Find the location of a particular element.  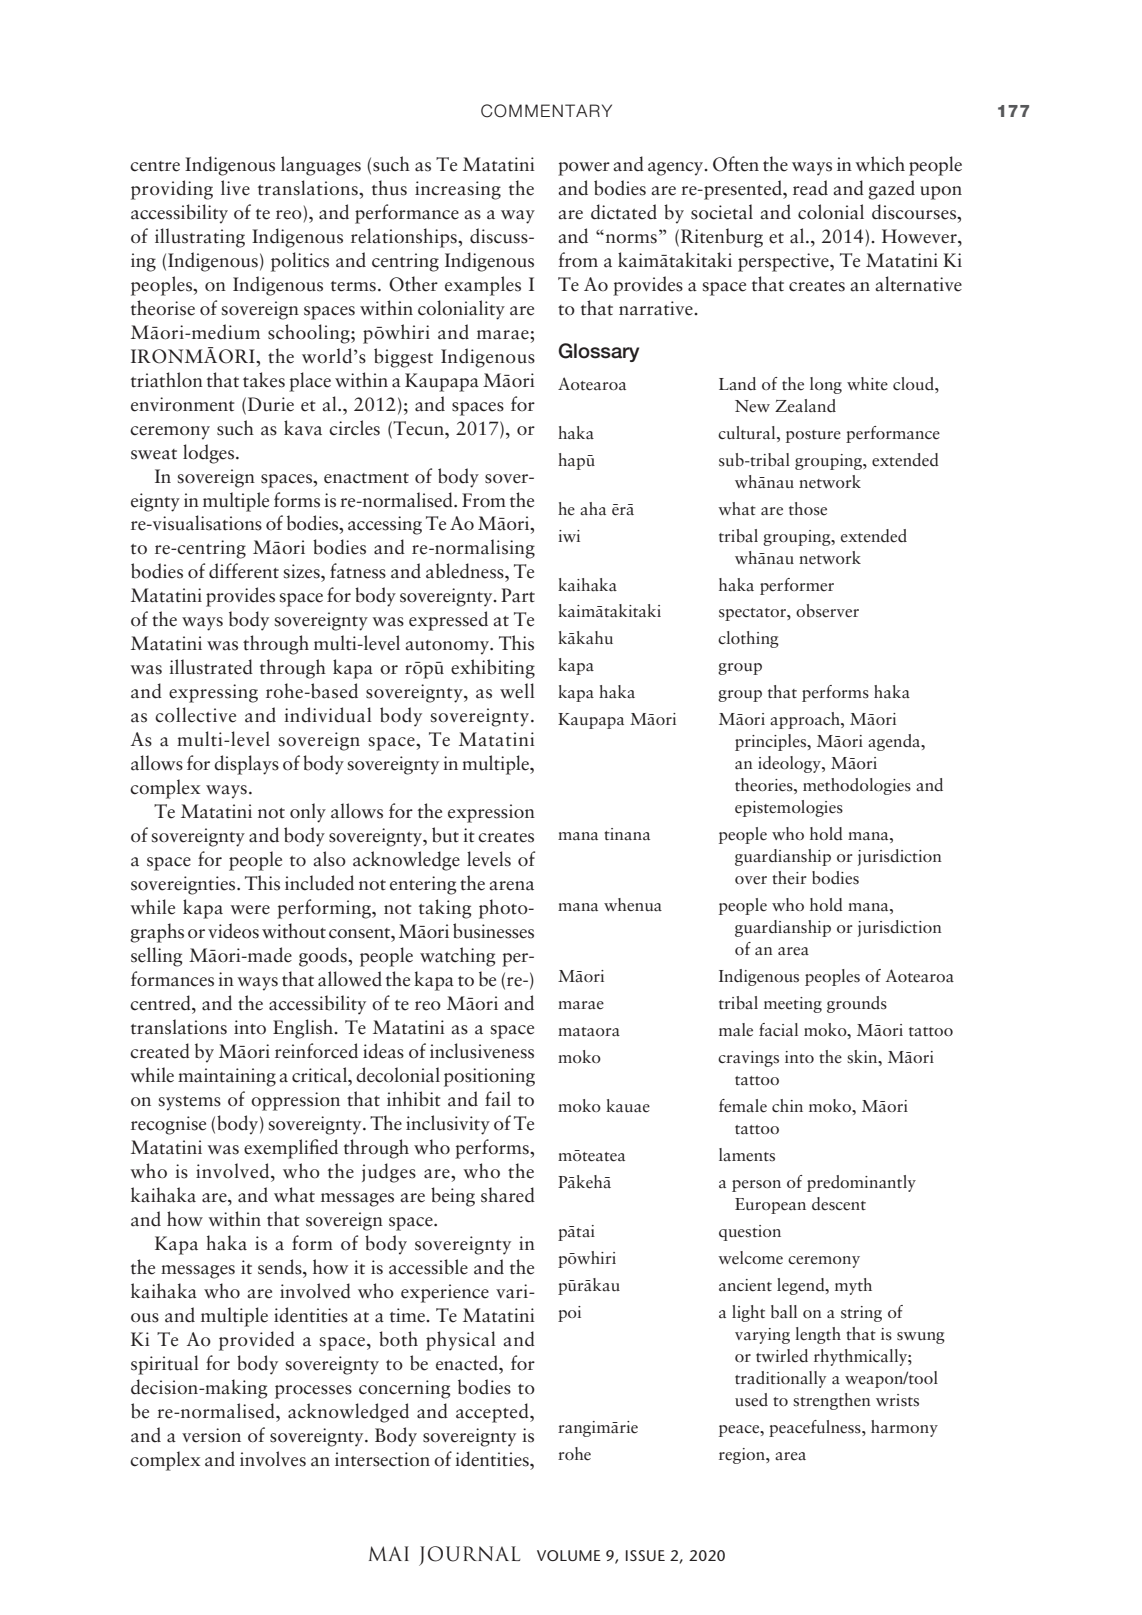

observer is located at coordinates (827, 611).
